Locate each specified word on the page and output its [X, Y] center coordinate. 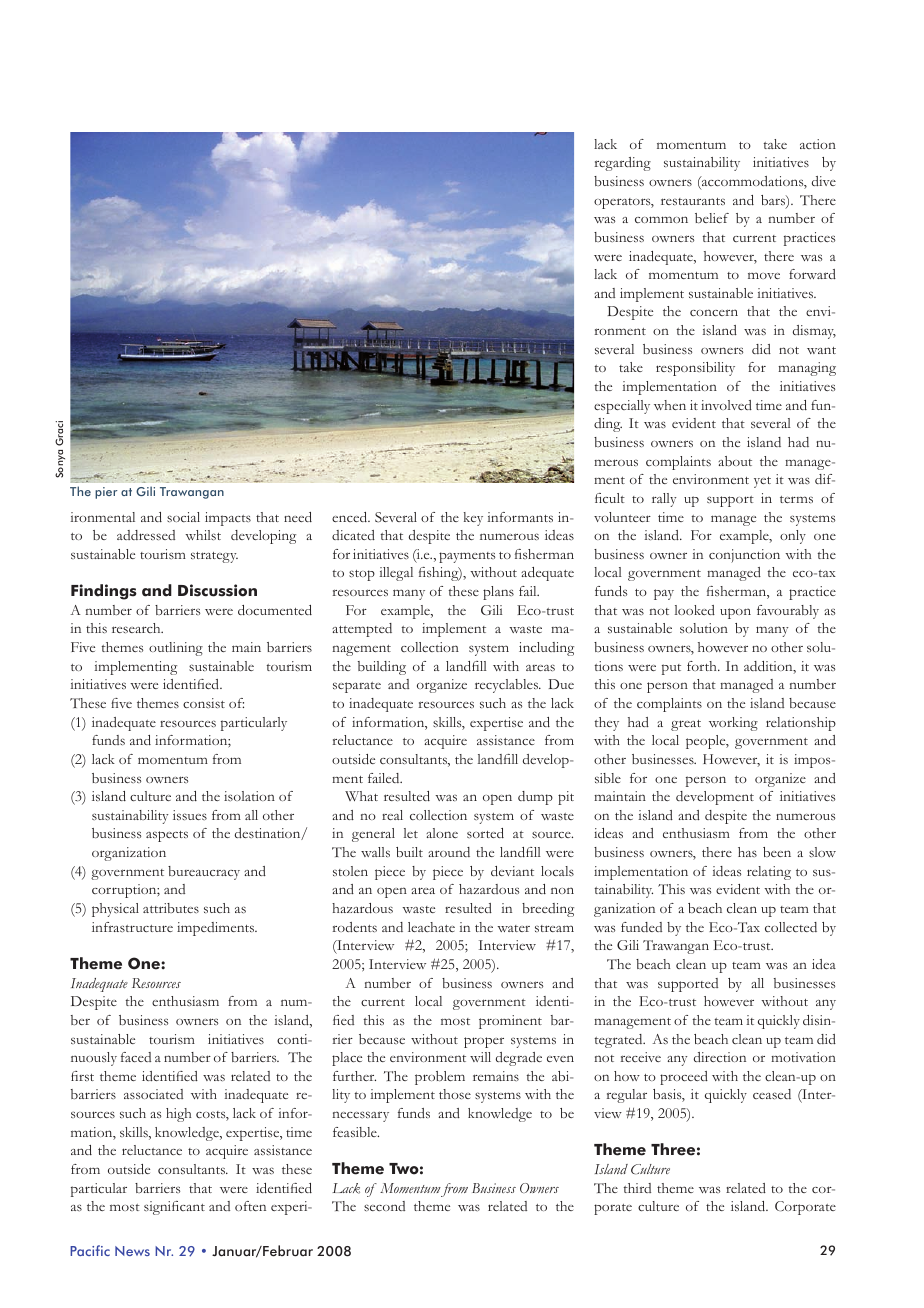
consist [204, 703]
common [661, 219]
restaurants [693, 201]
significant [174, 1208]
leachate [431, 927]
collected [791, 927]
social [183, 517]
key [473, 519]
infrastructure [132, 927]
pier [106, 493]
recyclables [508, 686]
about [735, 461]
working [733, 724]
